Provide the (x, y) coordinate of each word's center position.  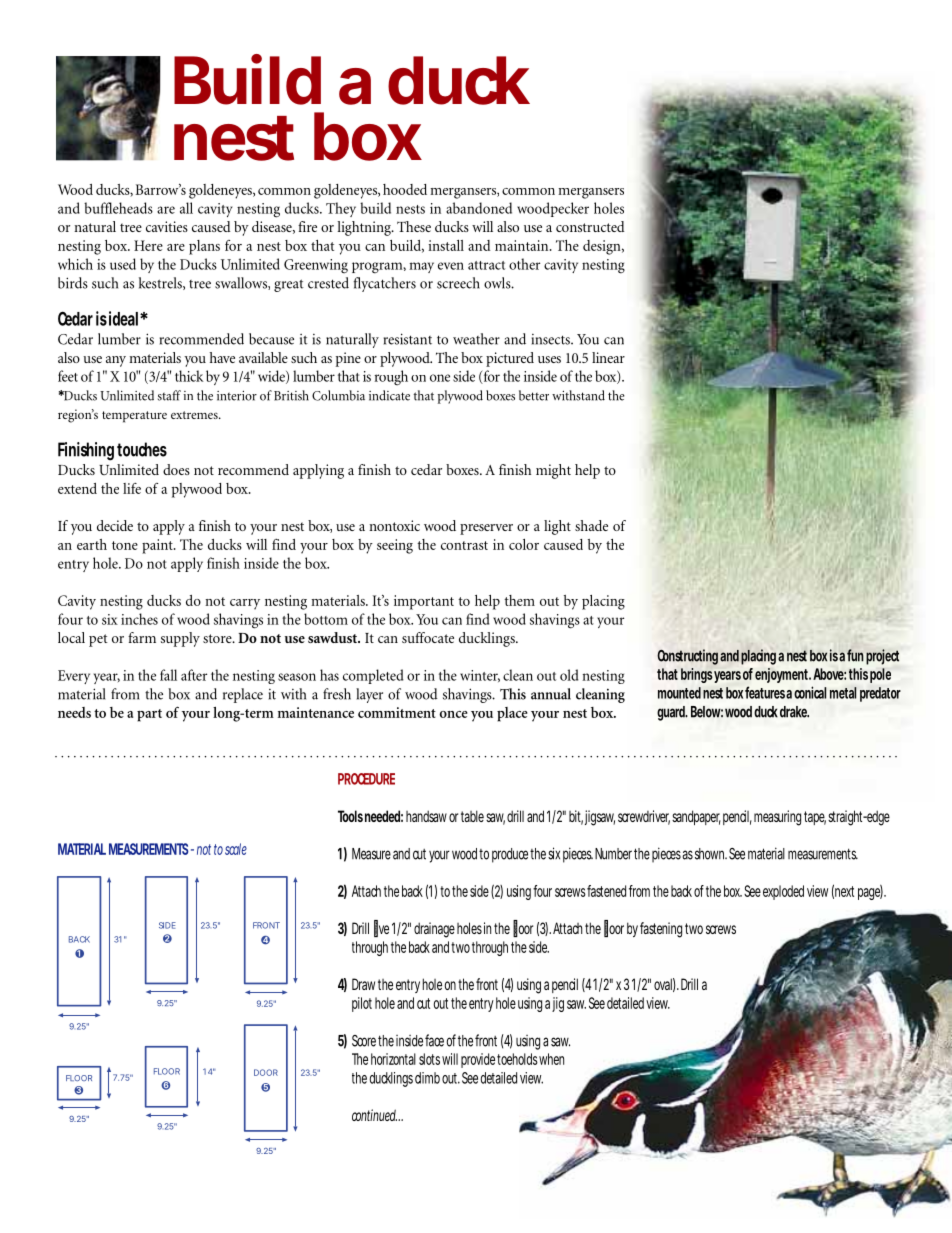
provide (478, 1060)
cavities (167, 226)
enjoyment (782, 675)
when (551, 1059)
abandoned (479, 208)
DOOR (266, 1072)
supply (180, 639)
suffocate (428, 637)
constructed (590, 226)
